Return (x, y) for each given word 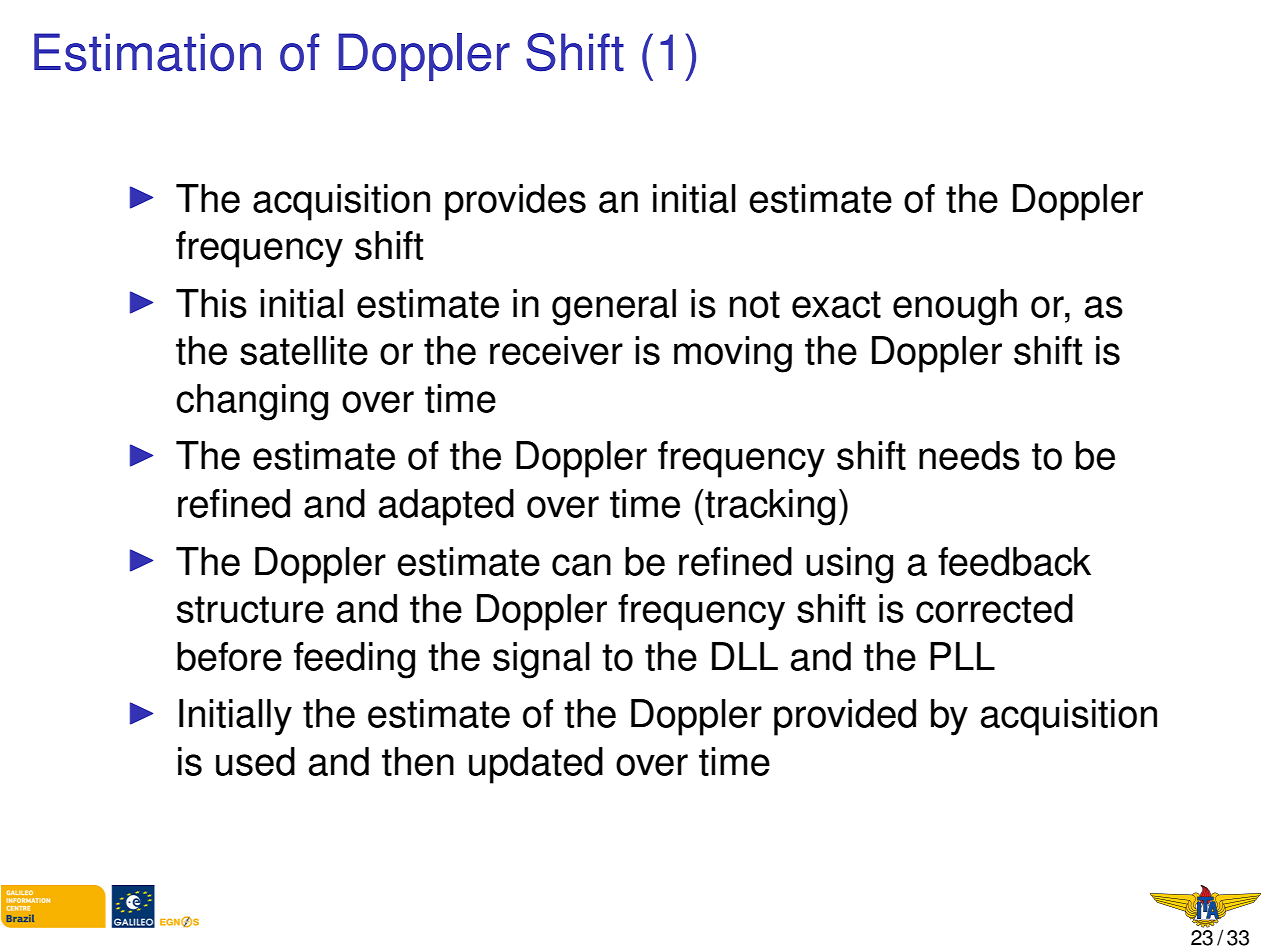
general (614, 307)
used (255, 761)
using (849, 565)
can (581, 565)
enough (955, 307)
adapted (446, 507)
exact (836, 304)
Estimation (147, 52)
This (211, 303)
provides (515, 202)
